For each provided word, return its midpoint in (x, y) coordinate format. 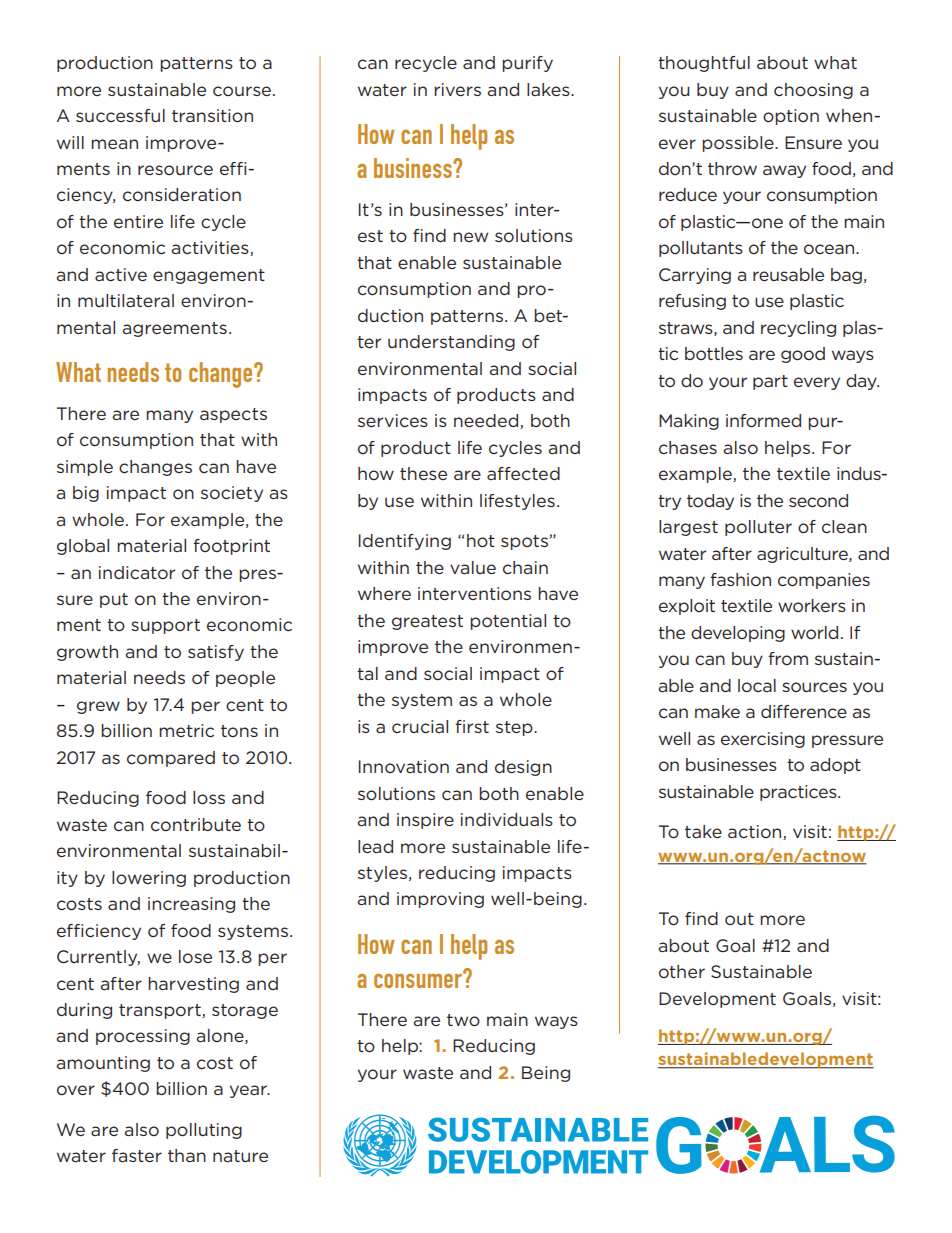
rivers (457, 89)
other (682, 971)
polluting (204, 1131)
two (463, 1020)
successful (120, 115)
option (791, 117)
